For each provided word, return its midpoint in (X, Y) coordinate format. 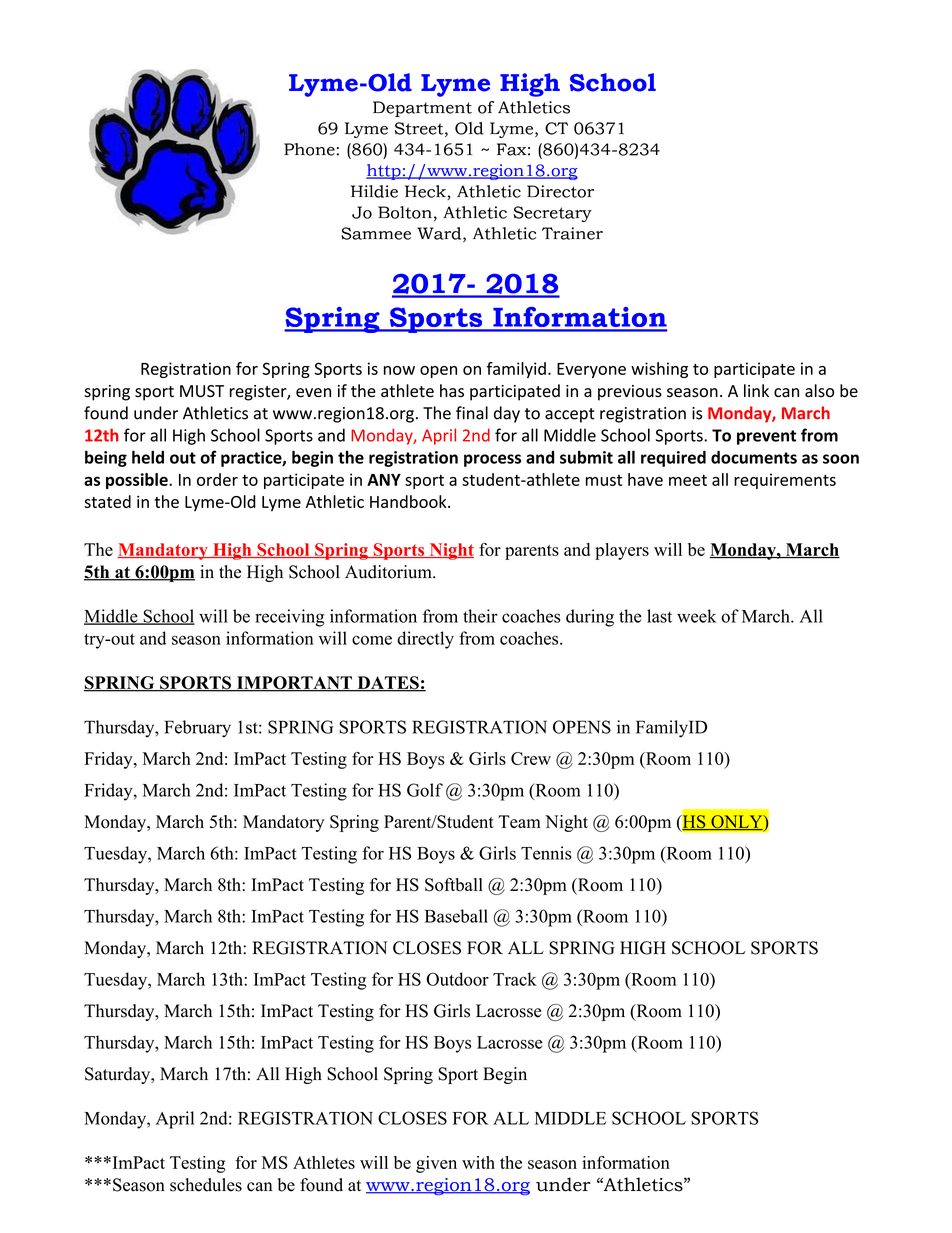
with (478, 1162)
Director (560, 191)
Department (422, 109)
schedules (206, 1185)
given (436, 1164)
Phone (309, 149)
